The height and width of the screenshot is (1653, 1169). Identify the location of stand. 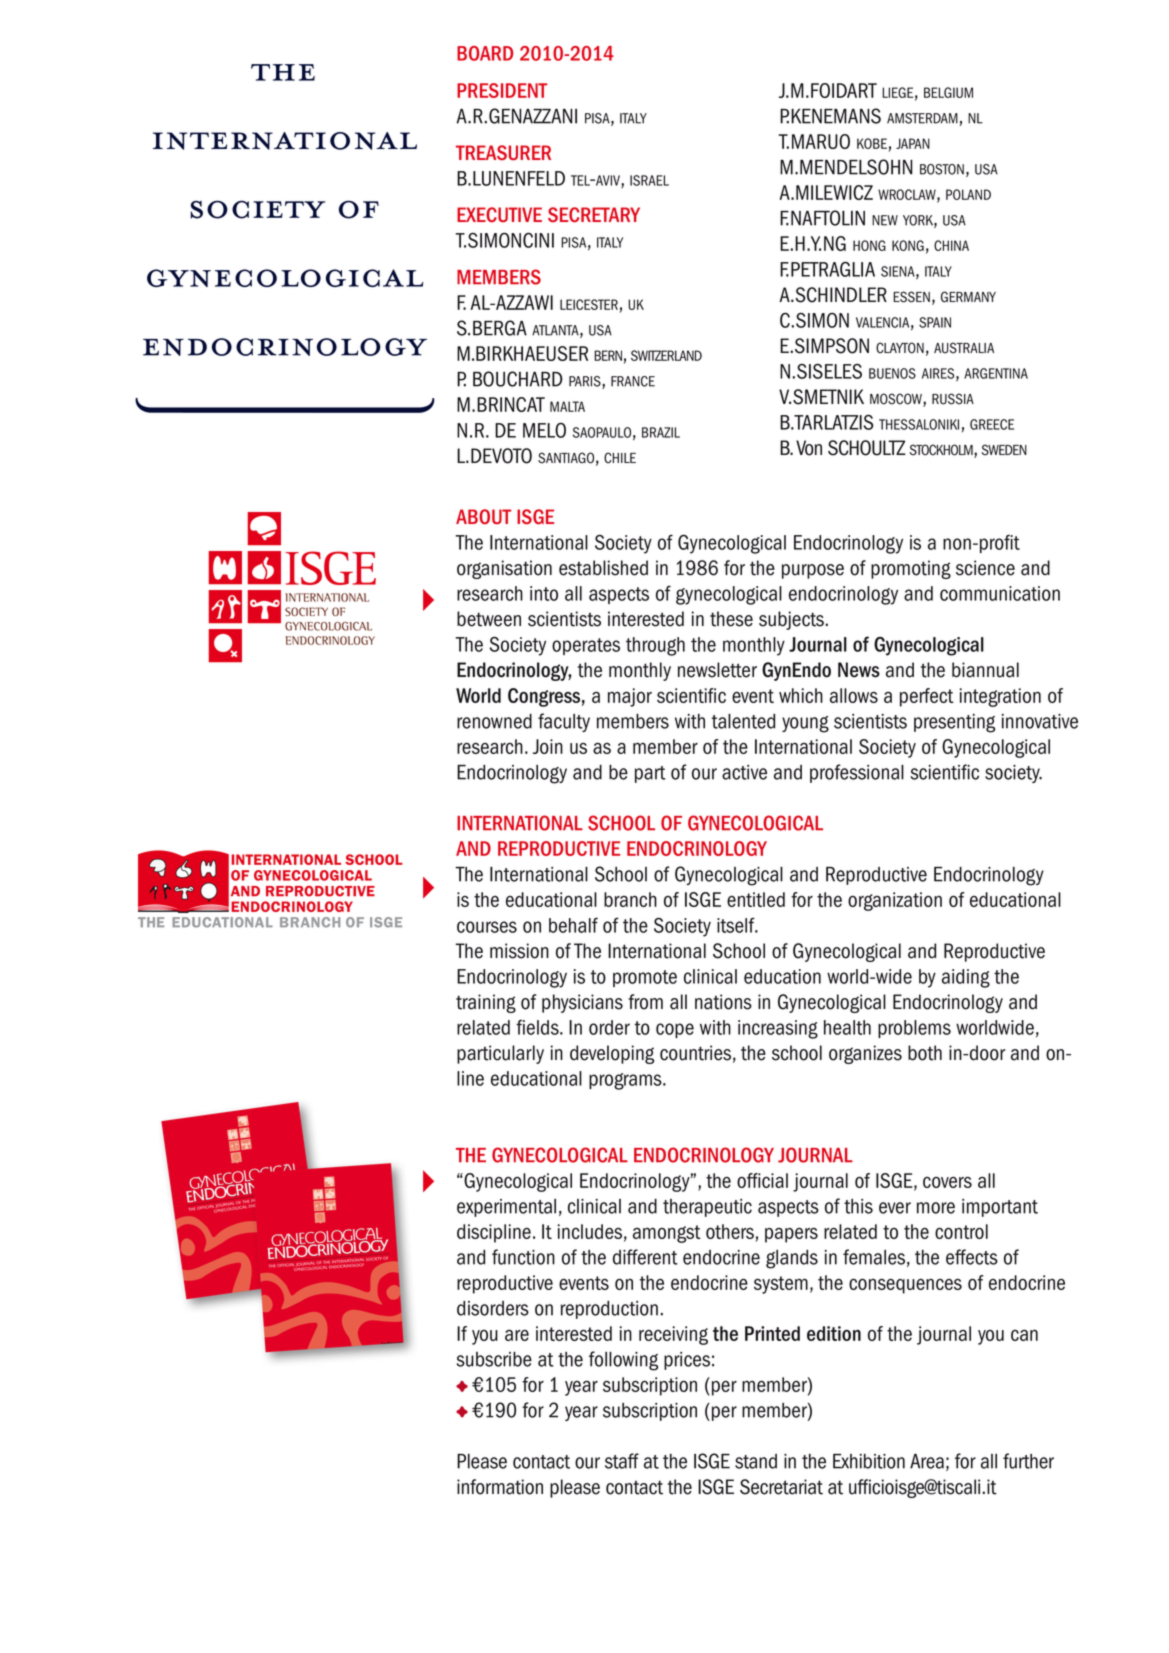
(756, 1461).
